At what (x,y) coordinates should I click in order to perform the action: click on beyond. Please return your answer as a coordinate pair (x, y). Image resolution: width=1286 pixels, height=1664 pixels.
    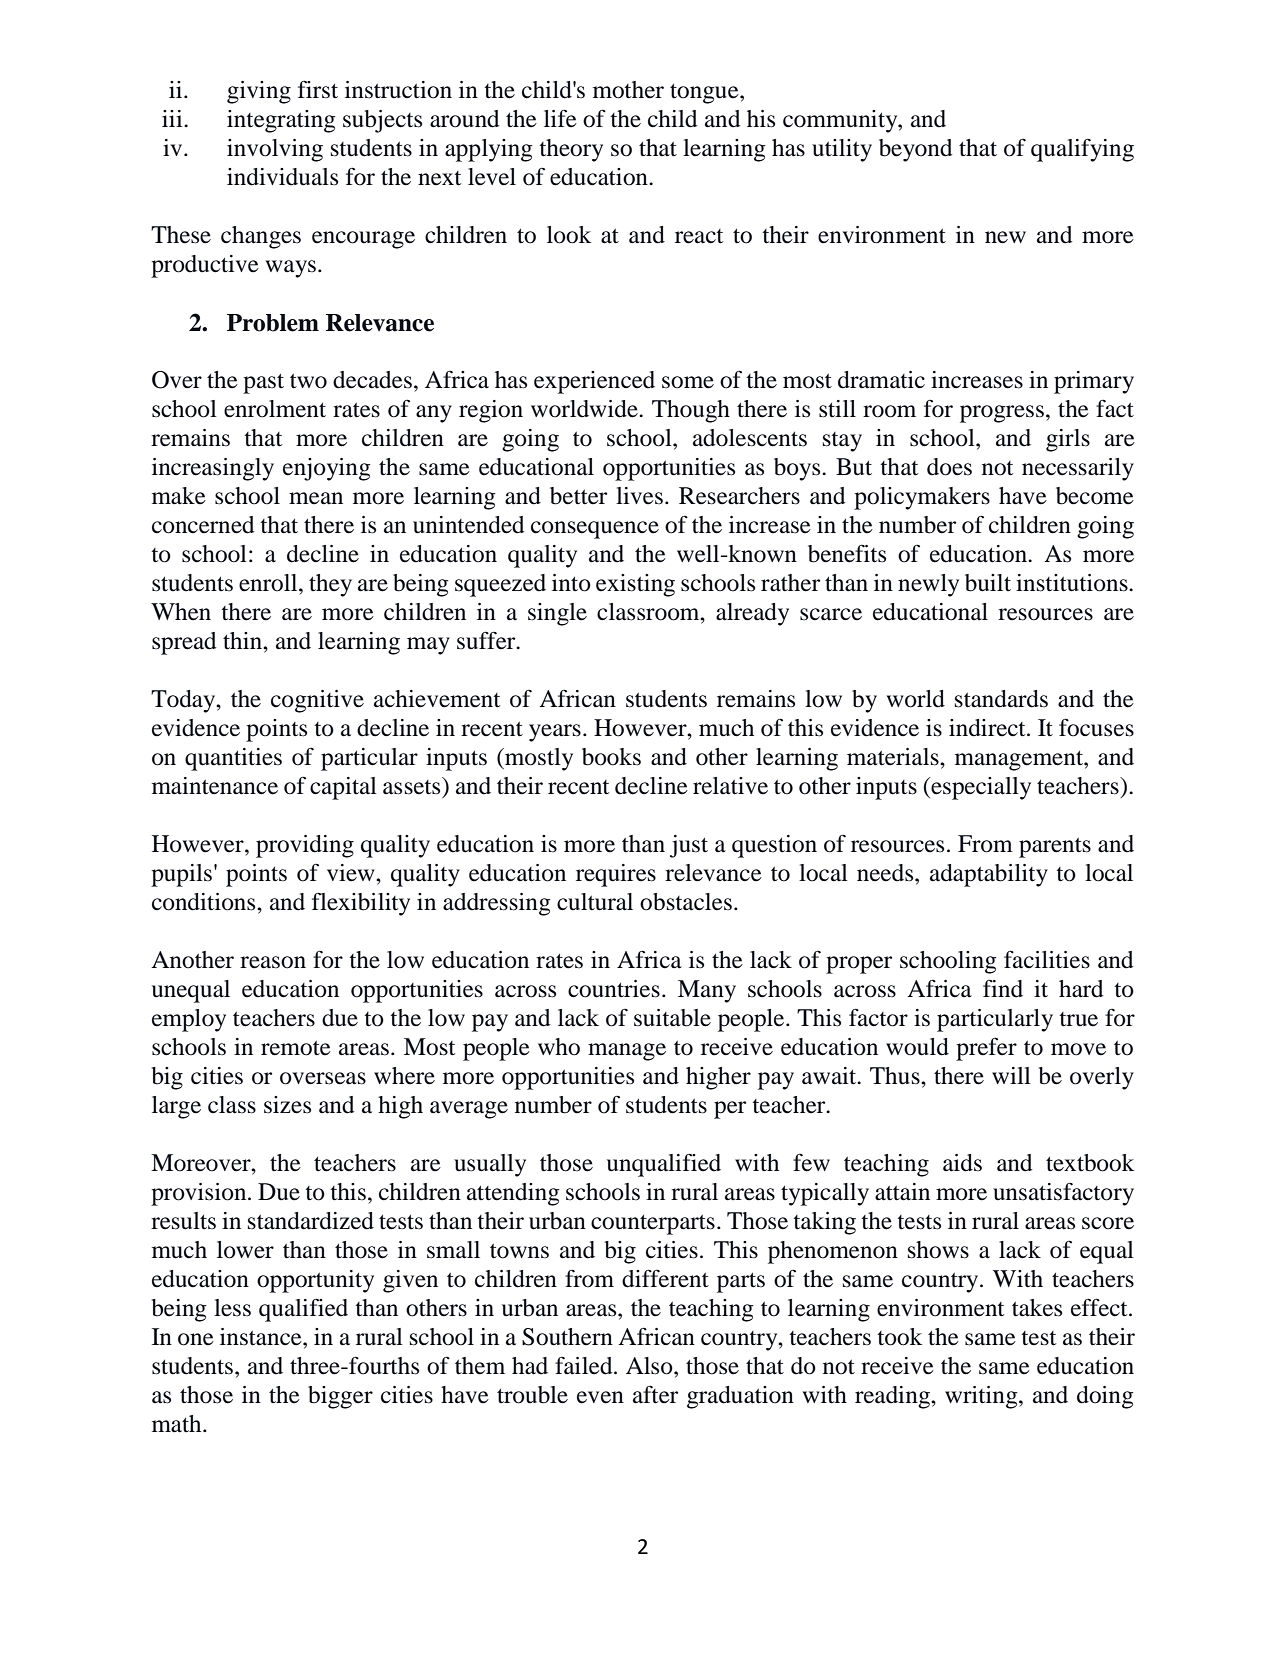
    Looking at the image, I should click on (915, 150).
